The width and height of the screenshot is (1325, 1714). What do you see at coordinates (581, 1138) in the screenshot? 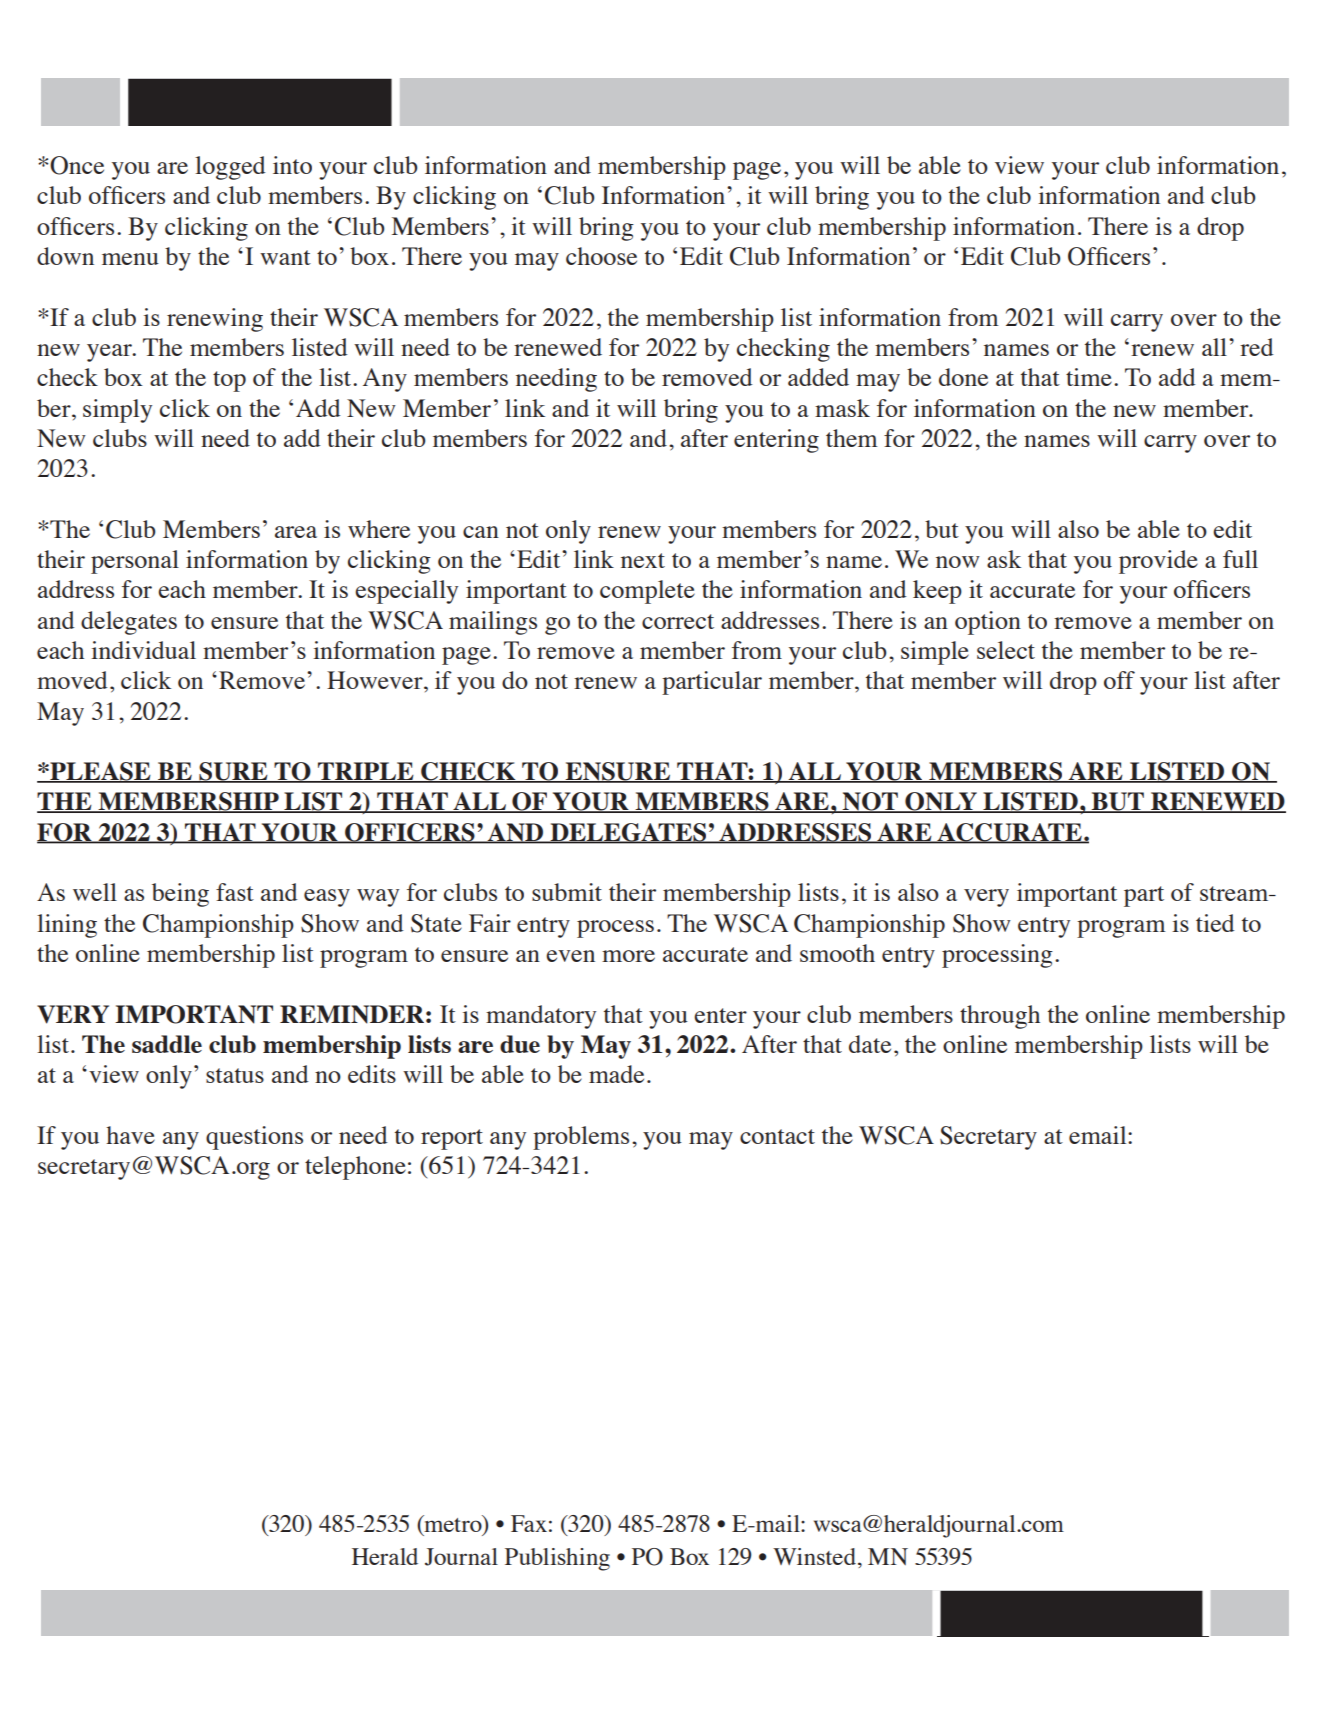
I see `problems` at bounding box center [581, 1138].
